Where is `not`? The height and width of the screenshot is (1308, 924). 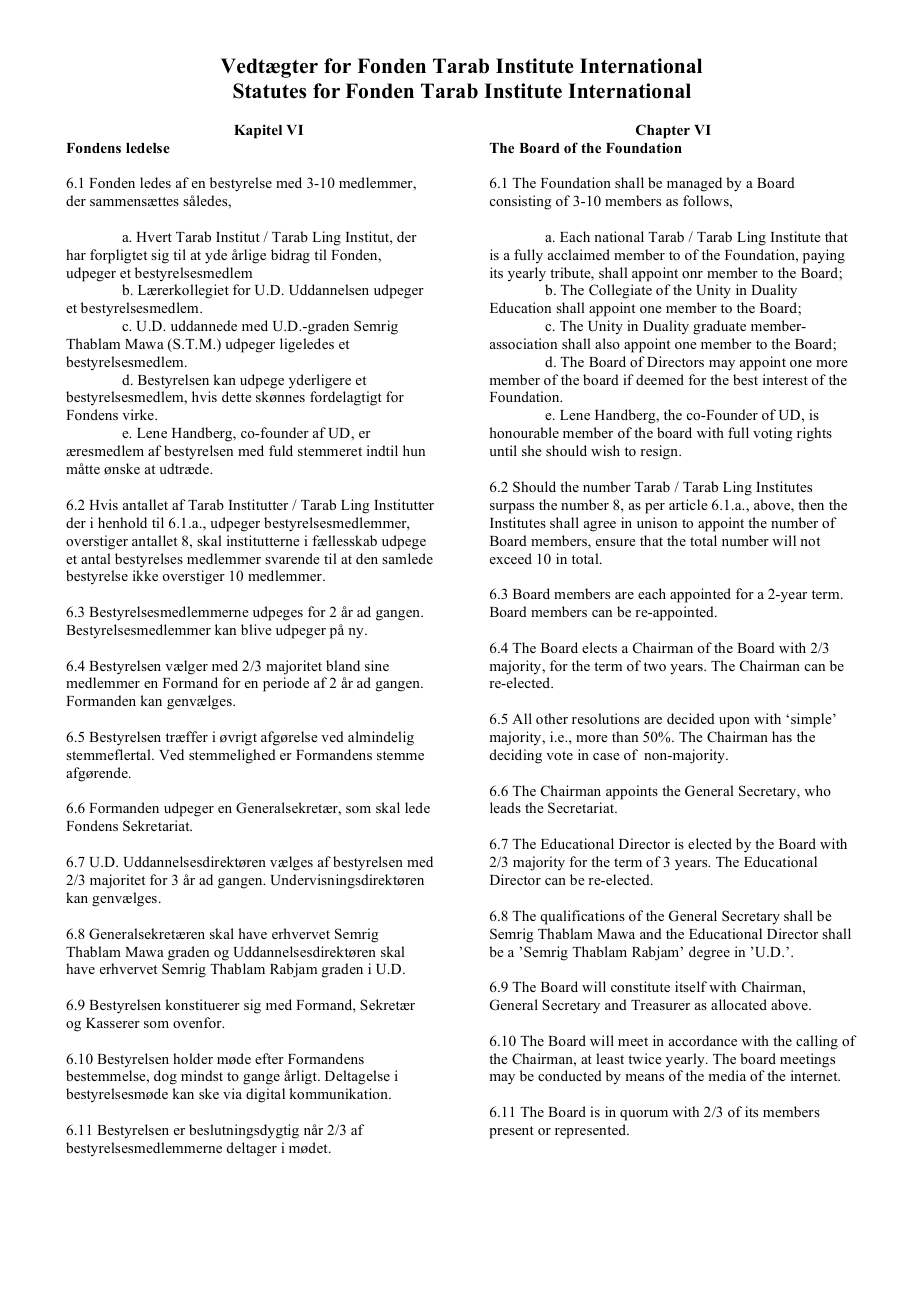
not is located at coordinates (810, 541).
